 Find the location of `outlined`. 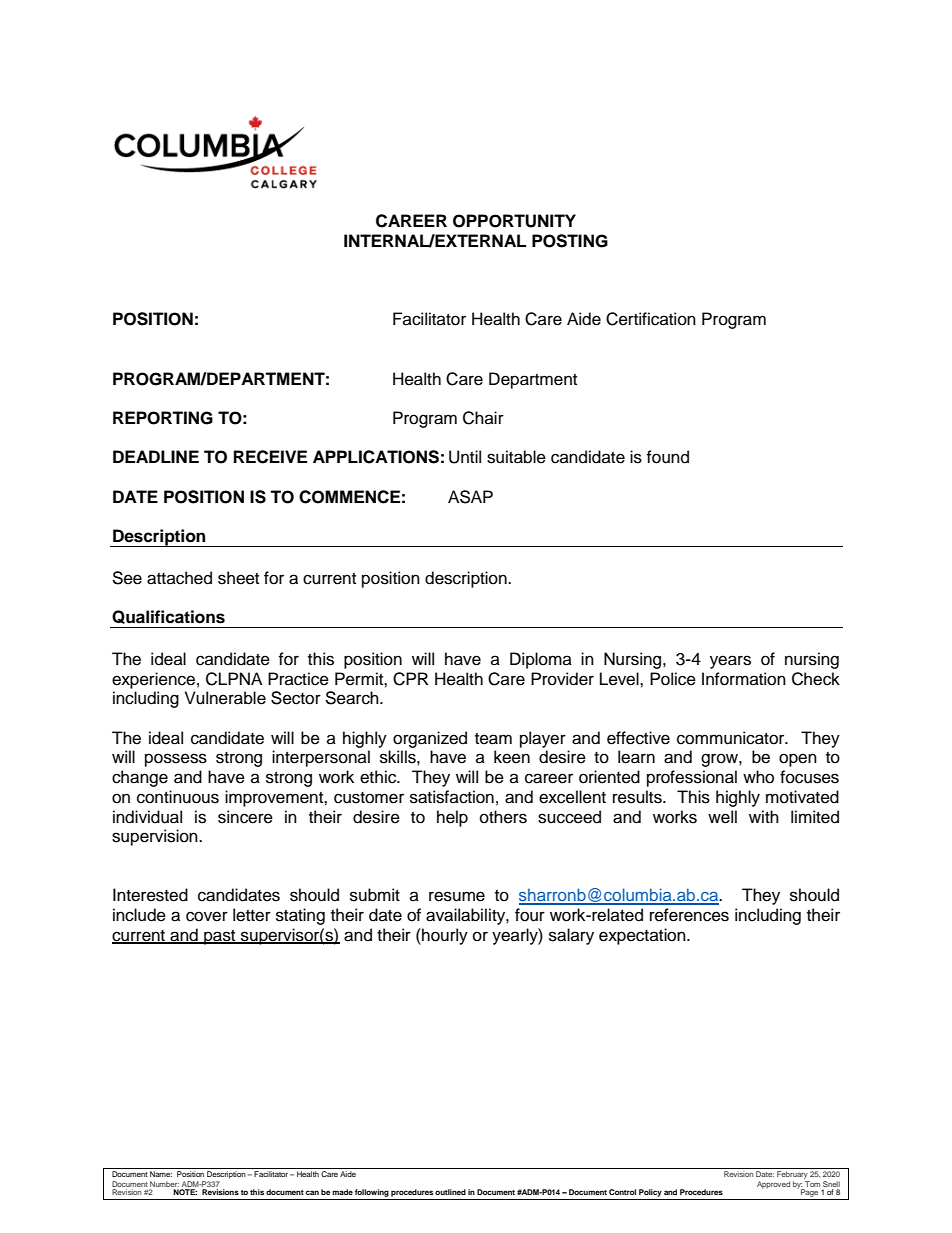

outlined is located at coordinates (450, 1192).
